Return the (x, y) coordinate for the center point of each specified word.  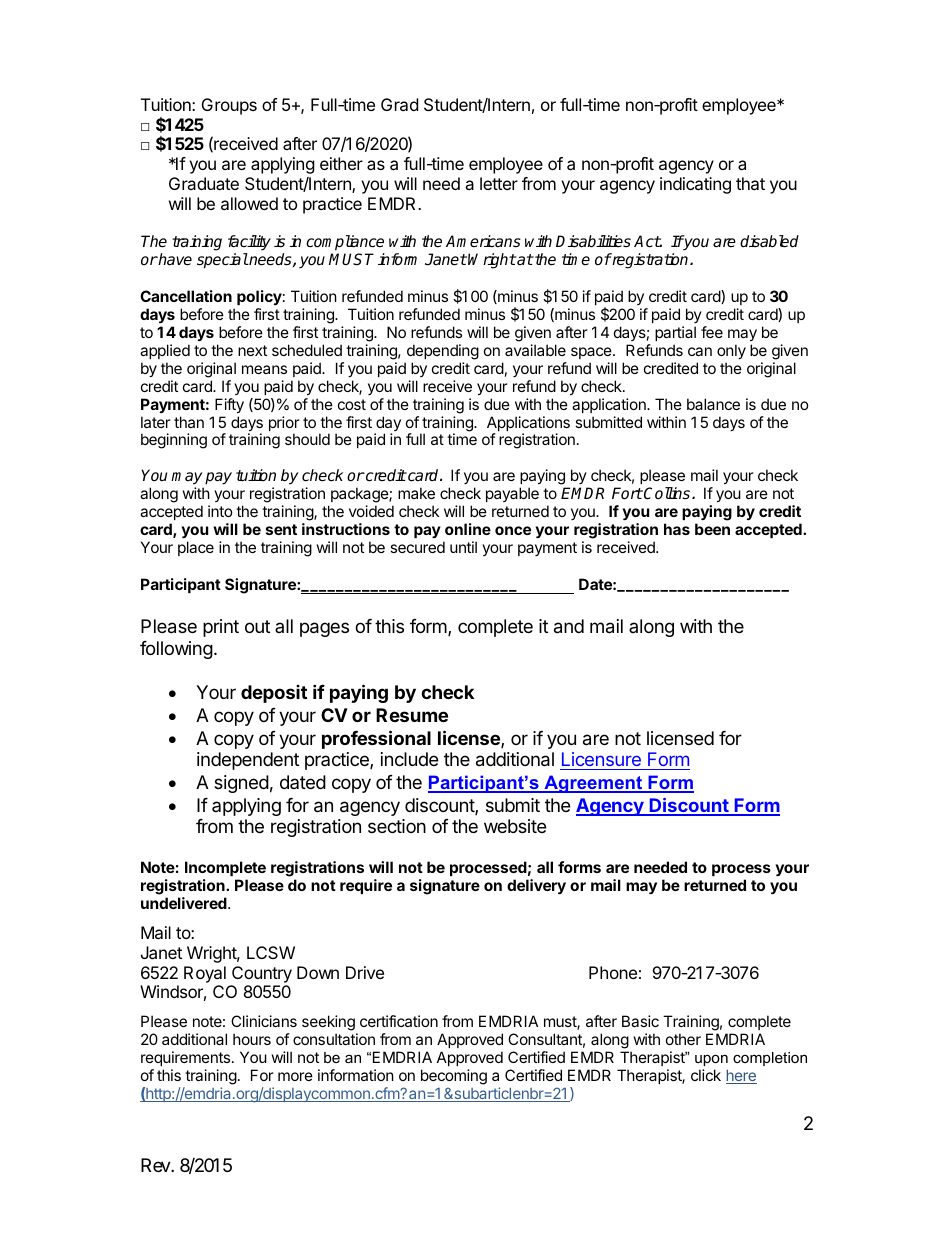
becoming (454, 1078)
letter (499, 183)
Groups (229, 106)
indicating (695, 185)
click (706, 1075)
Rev (156, 1165)
